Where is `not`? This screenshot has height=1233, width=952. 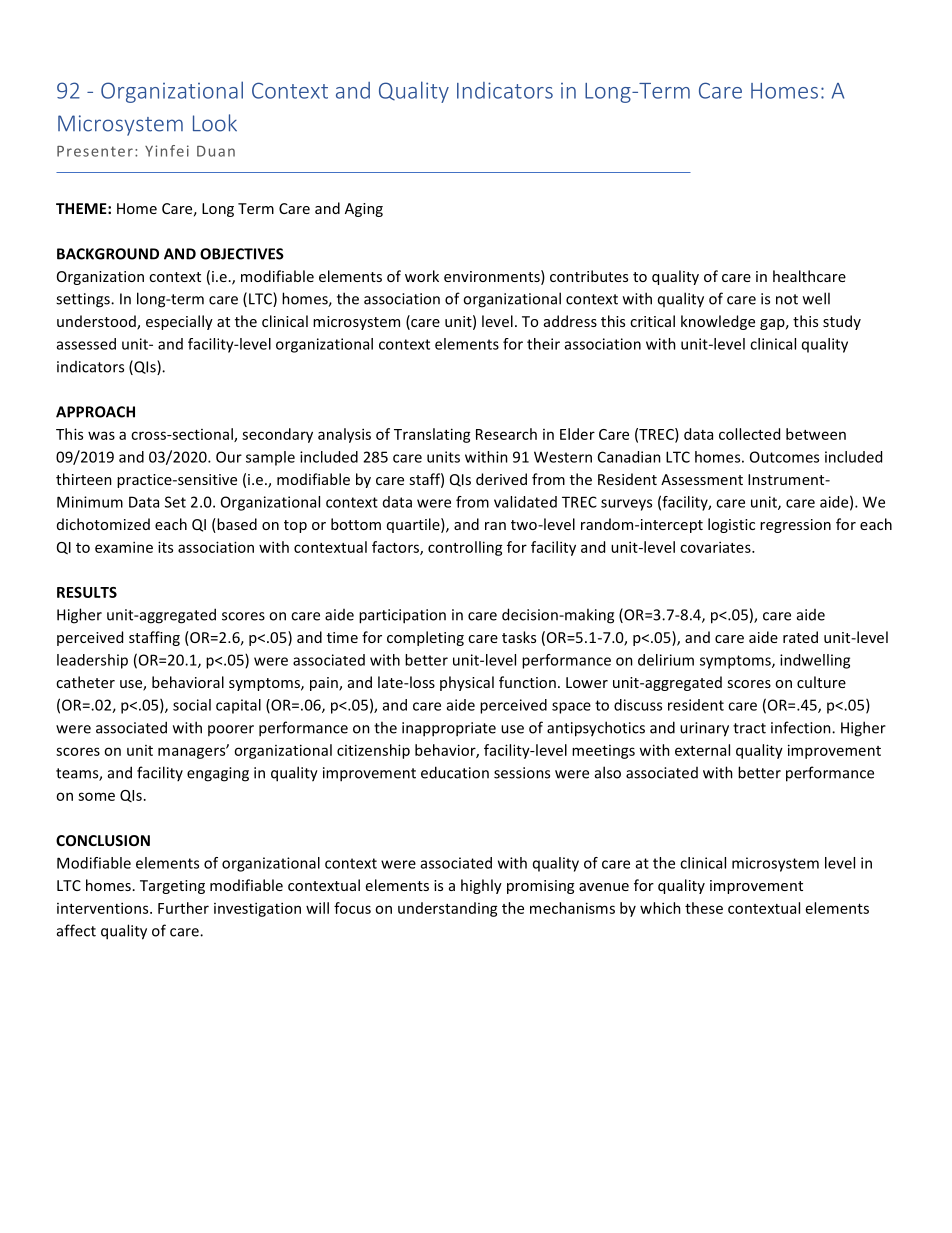
not is located at coordinates (787, 299).
